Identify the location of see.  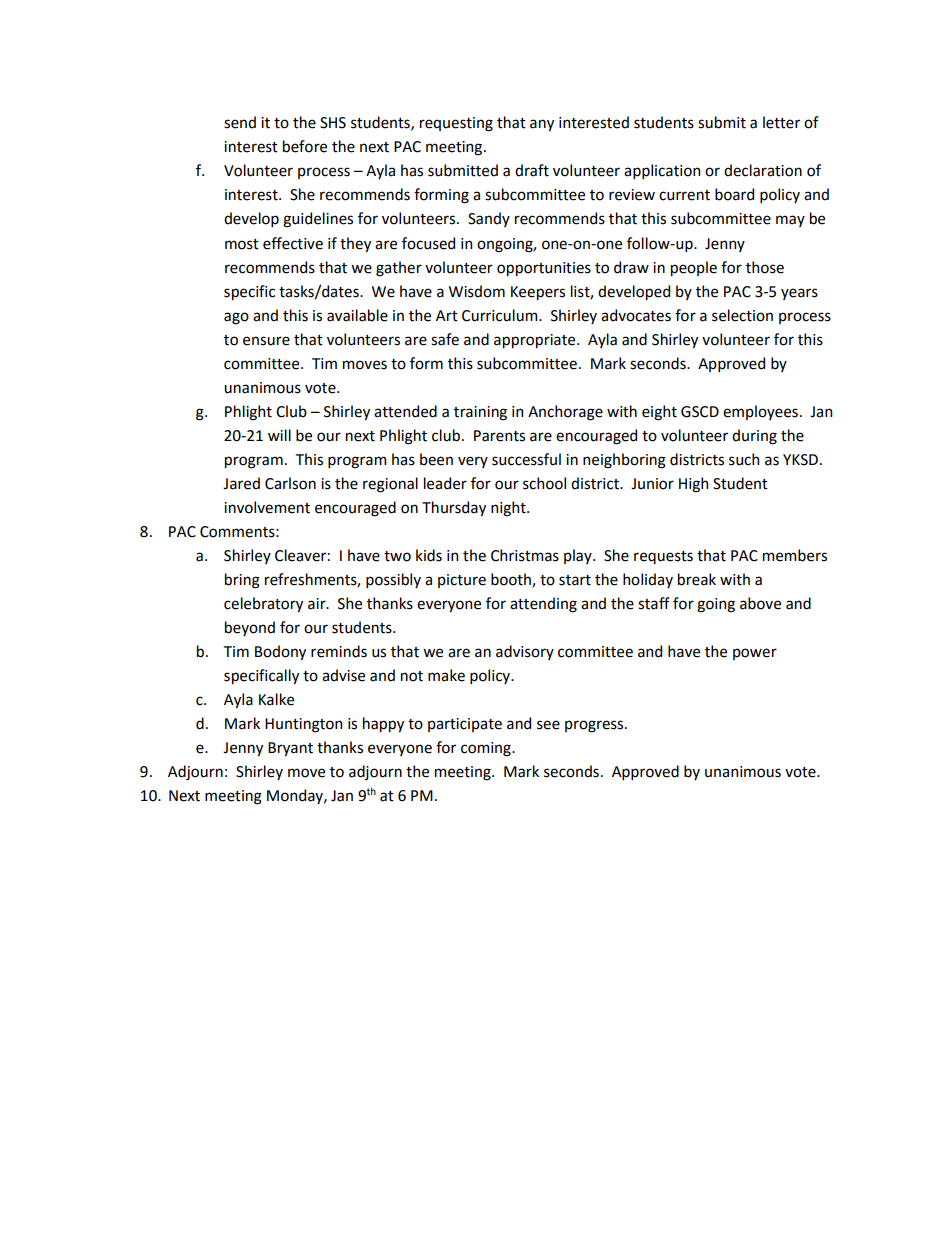
(548, 725).
